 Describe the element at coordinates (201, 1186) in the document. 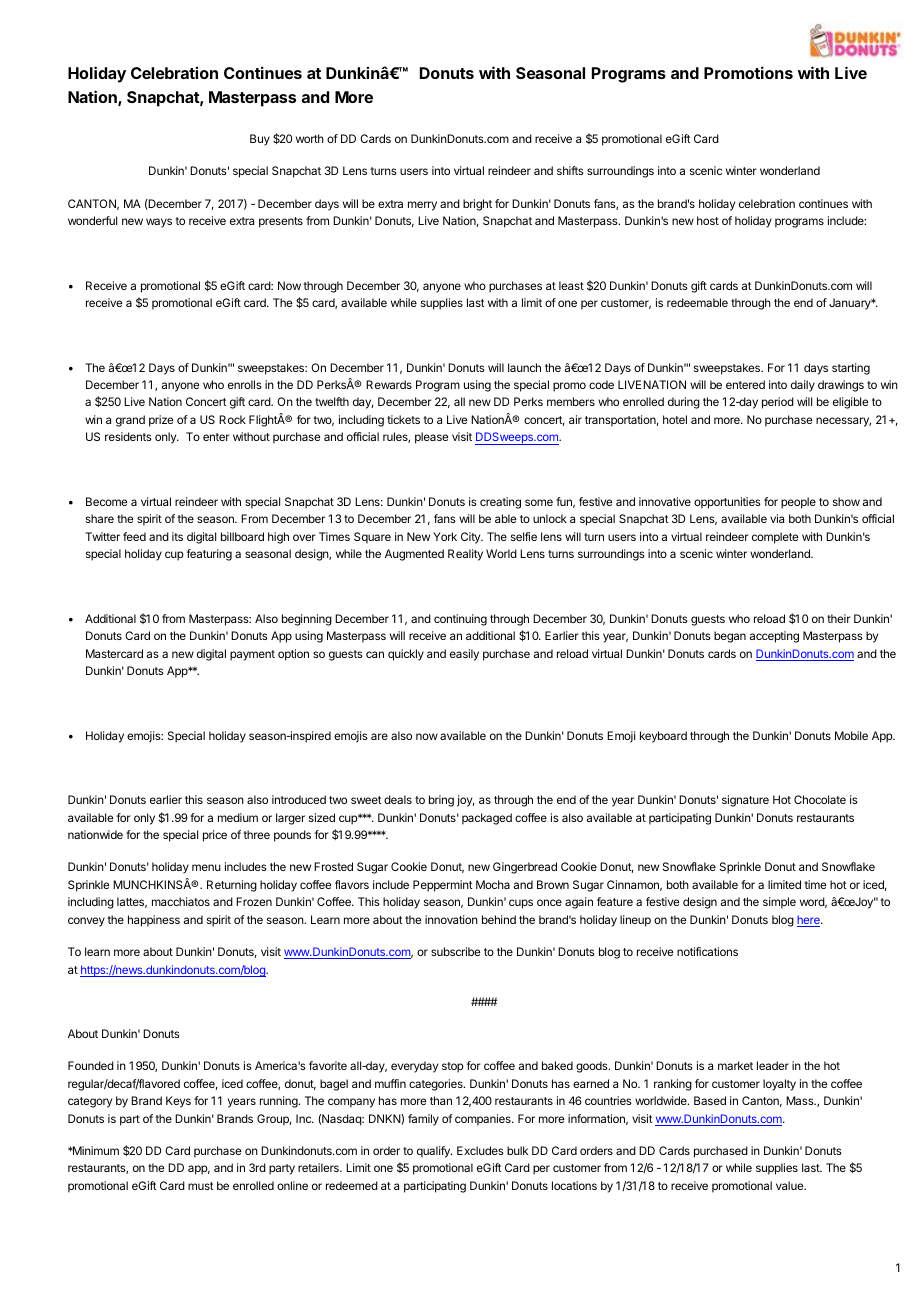

I see `must` at that location.
